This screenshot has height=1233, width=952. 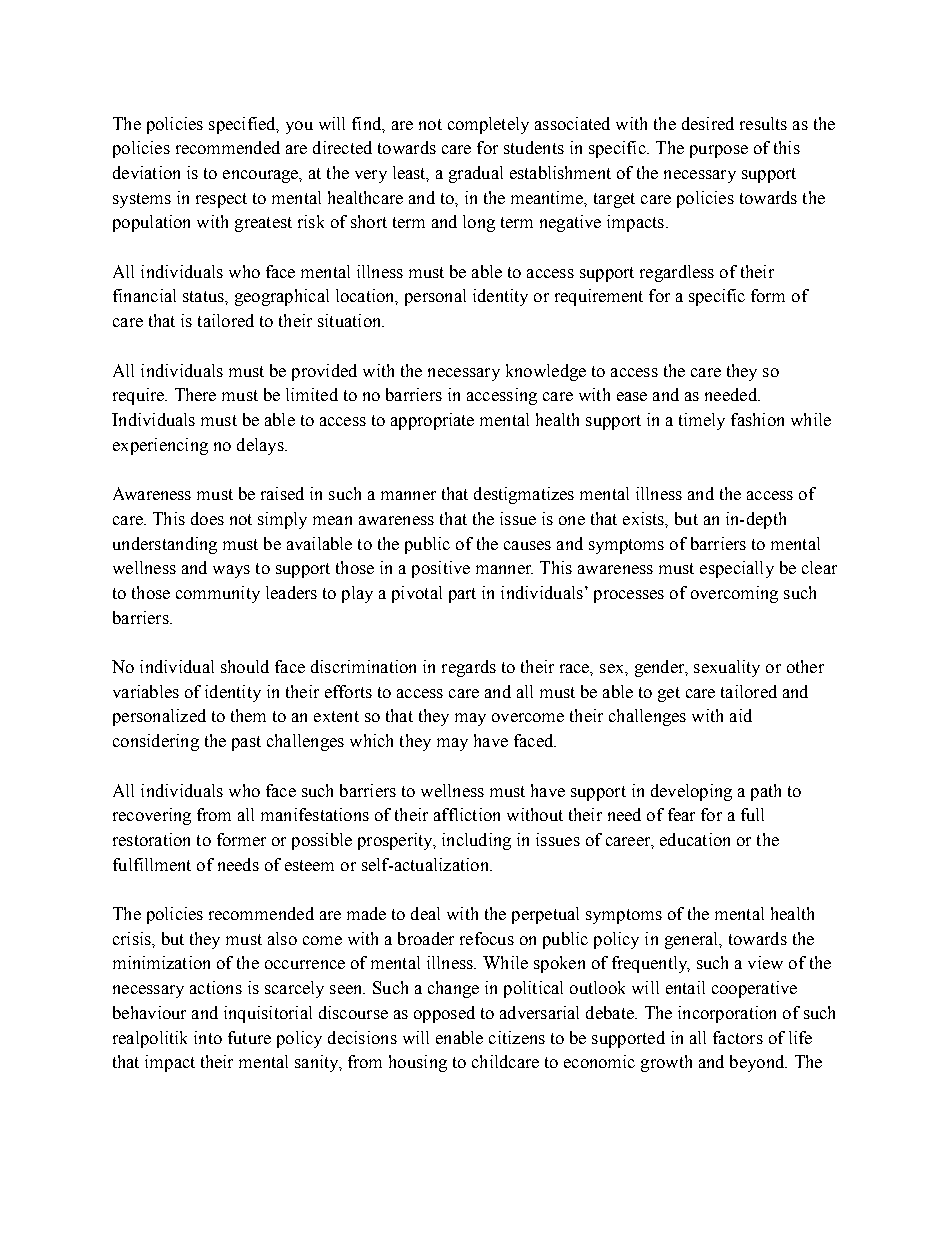 What do you see at coordinates (741, 715) in the screenshot?
I see `aid` at bounding box center [741, 715].
